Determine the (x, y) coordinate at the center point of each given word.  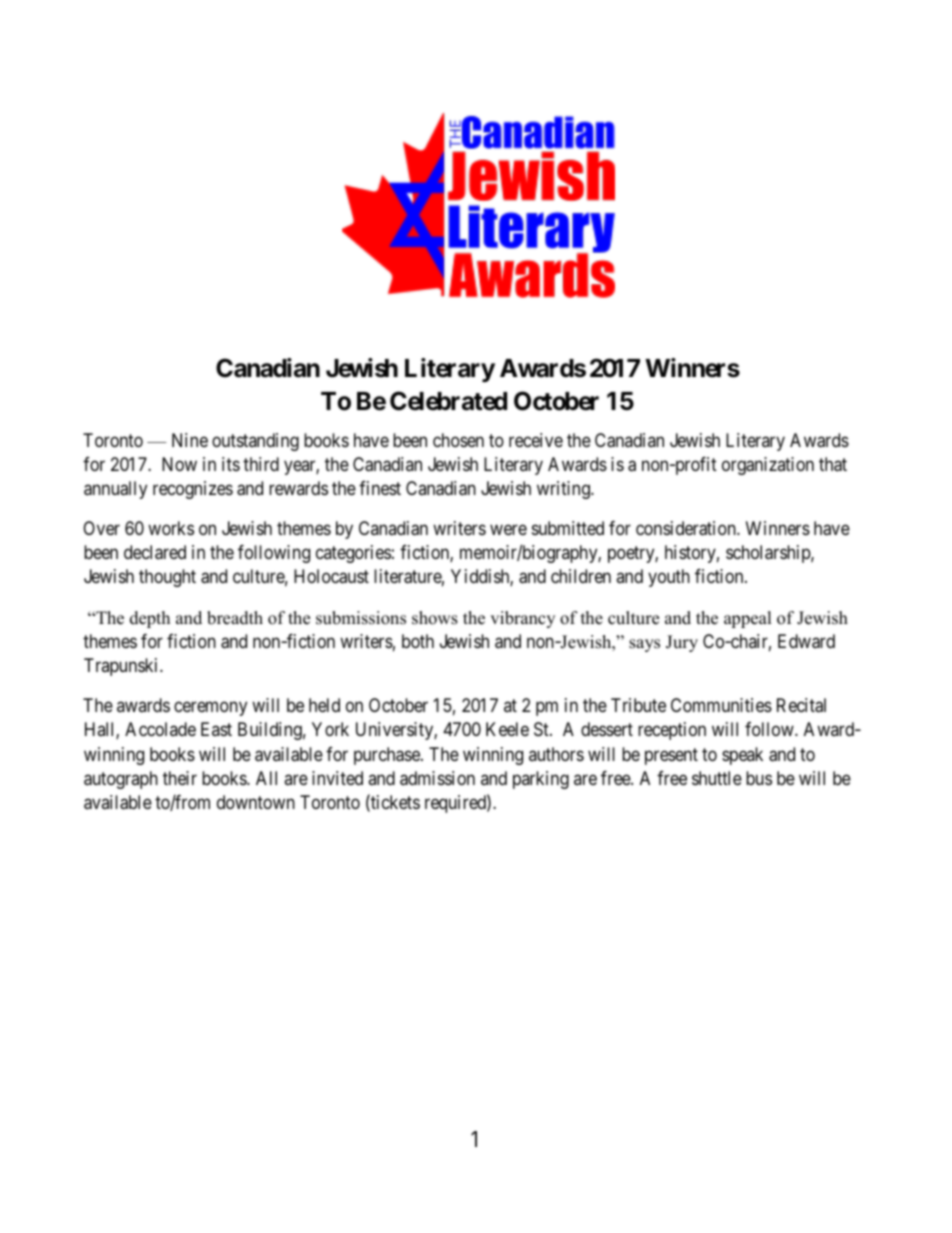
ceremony (210, 709)
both (418, 641)
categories (353, 554)
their (180, 778)
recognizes (193, 490)
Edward (806, 641)
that (833, 464)
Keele (507, 729)
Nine (190, 440)
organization (768, 466)
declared (155, 552)
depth (150, 619)
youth (669, 578)
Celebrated (448, 401)
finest (380, 488)
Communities (721, 705)
